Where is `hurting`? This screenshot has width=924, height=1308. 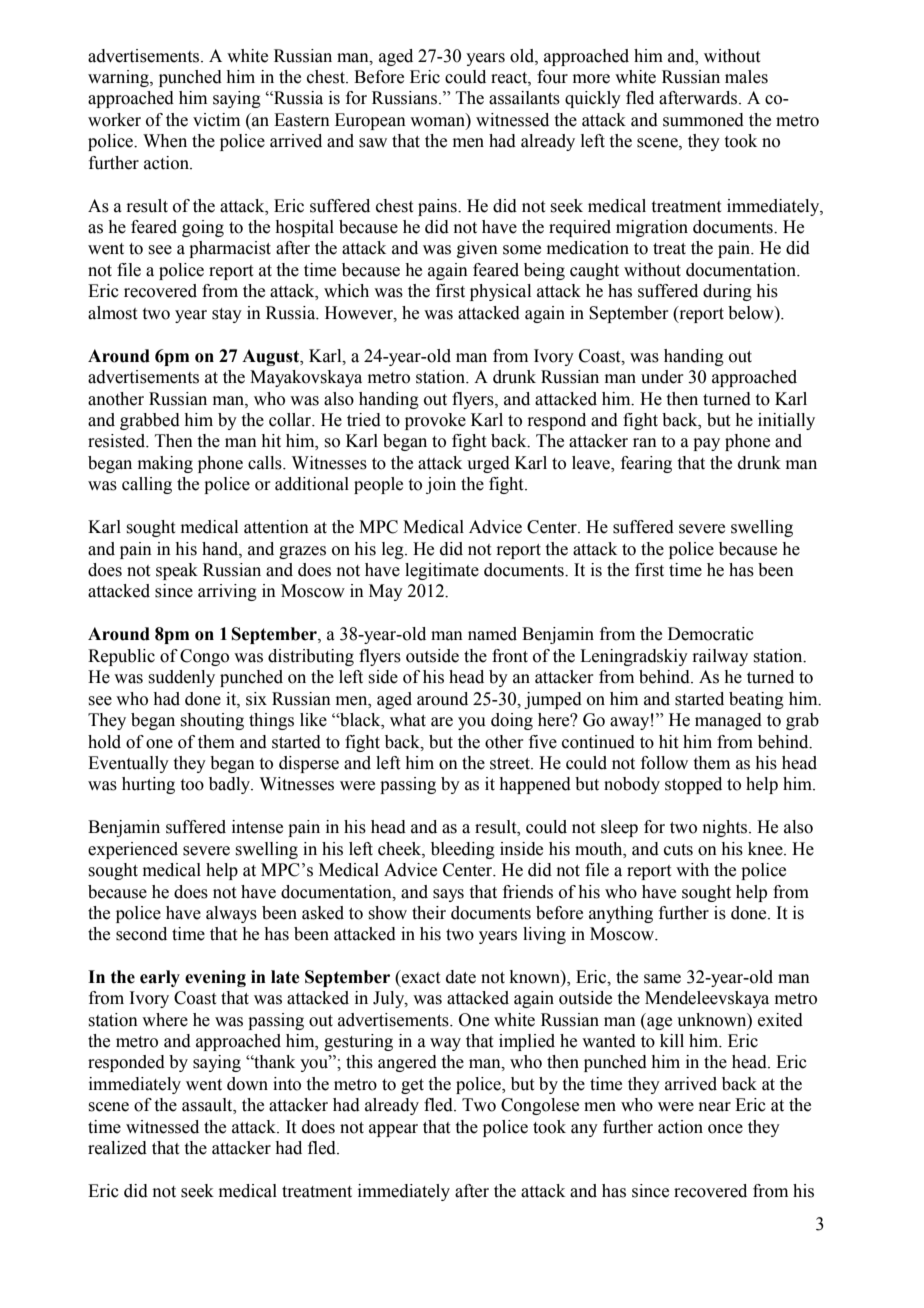 hurting is located at coordinates (148, 785).
